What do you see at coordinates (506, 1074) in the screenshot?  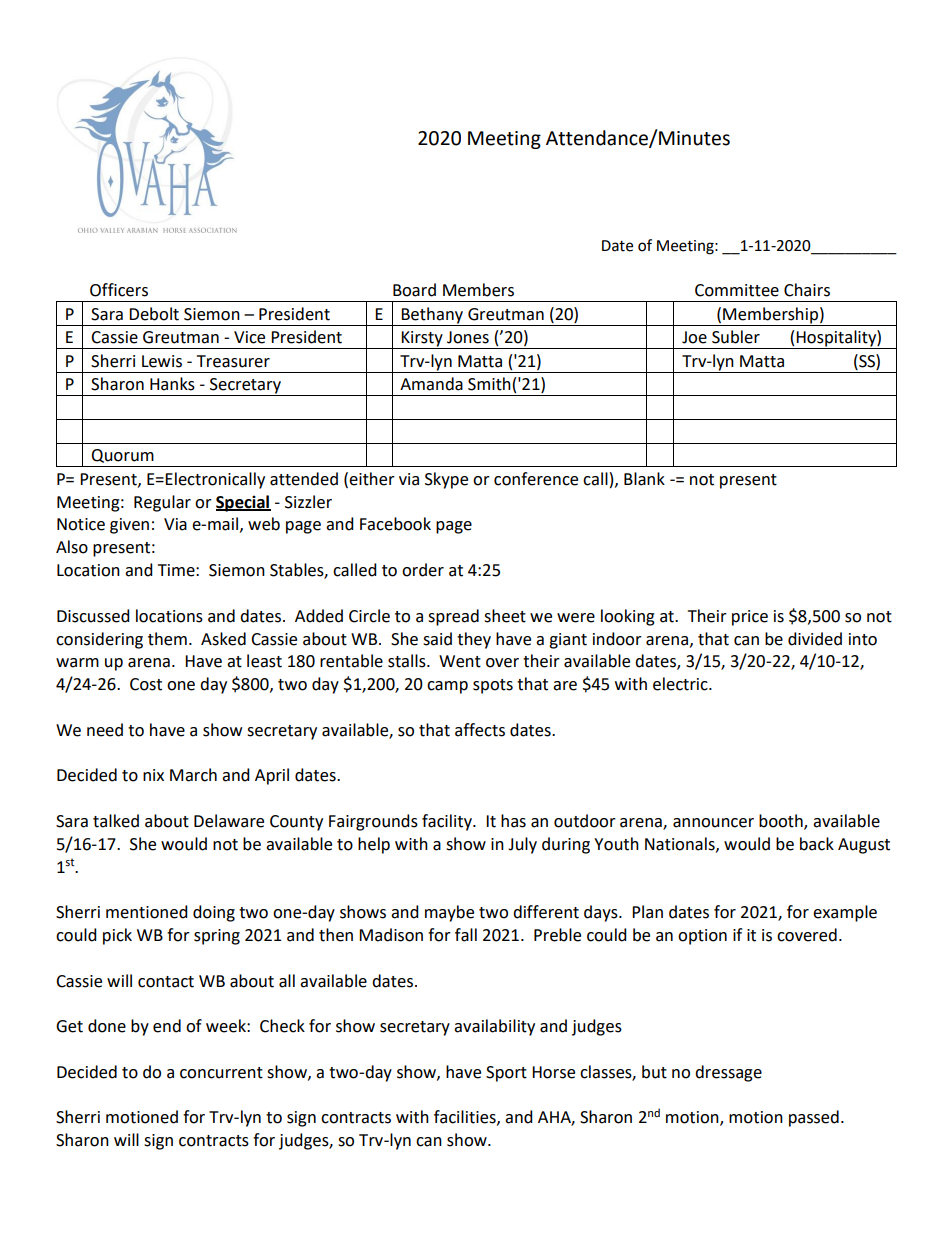 I see `Sport` at bounding box center [506, 1074].
